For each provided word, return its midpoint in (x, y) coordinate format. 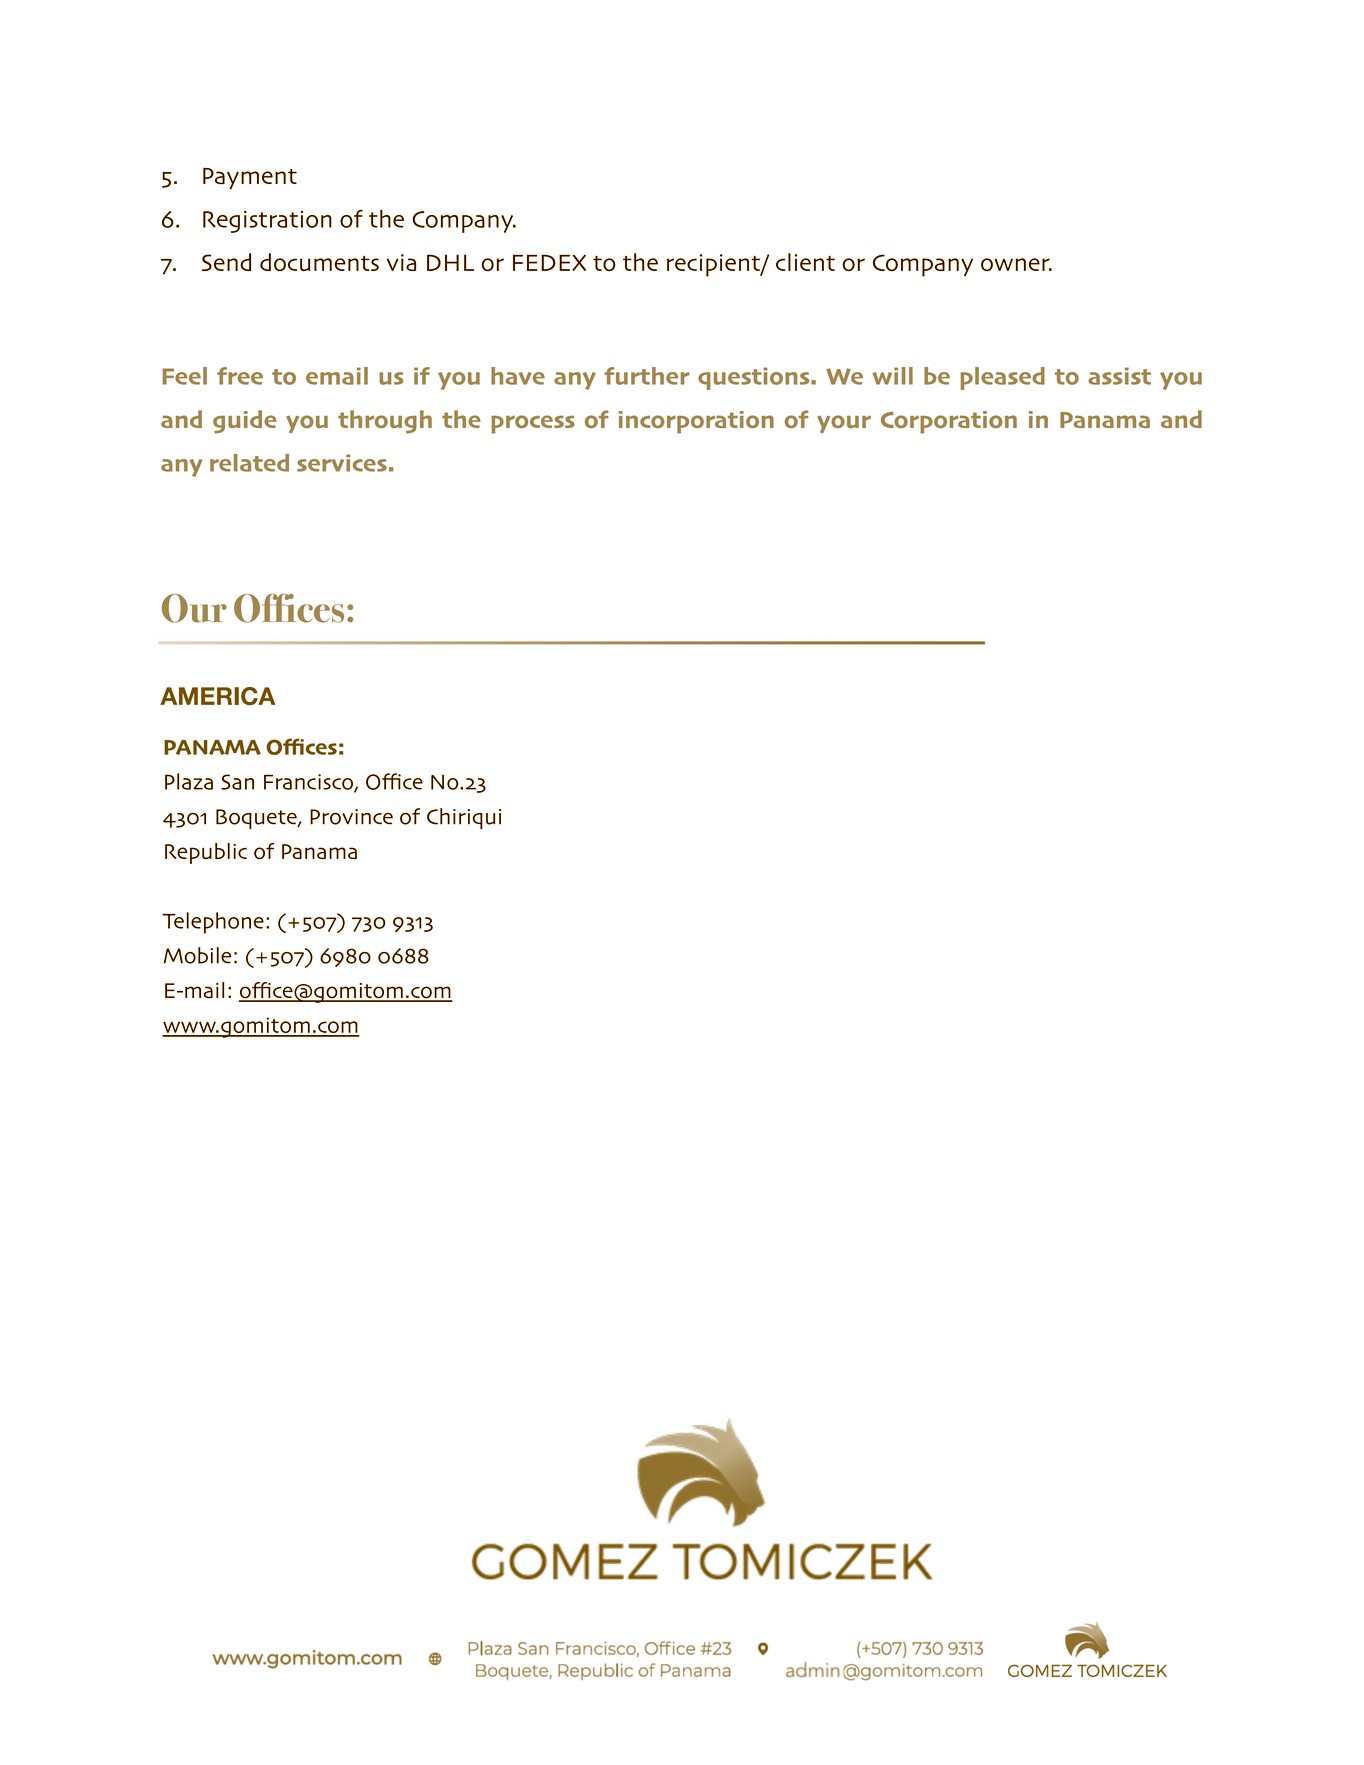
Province (351, 817)
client (805, 262)
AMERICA (217, 696)
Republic (206, 853)
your (844, 424)
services (342, 463)
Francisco (309, 783)
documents (319, 262)
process (533, 424)
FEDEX (549, 262)
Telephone (213, 923)
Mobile (197, 955)
